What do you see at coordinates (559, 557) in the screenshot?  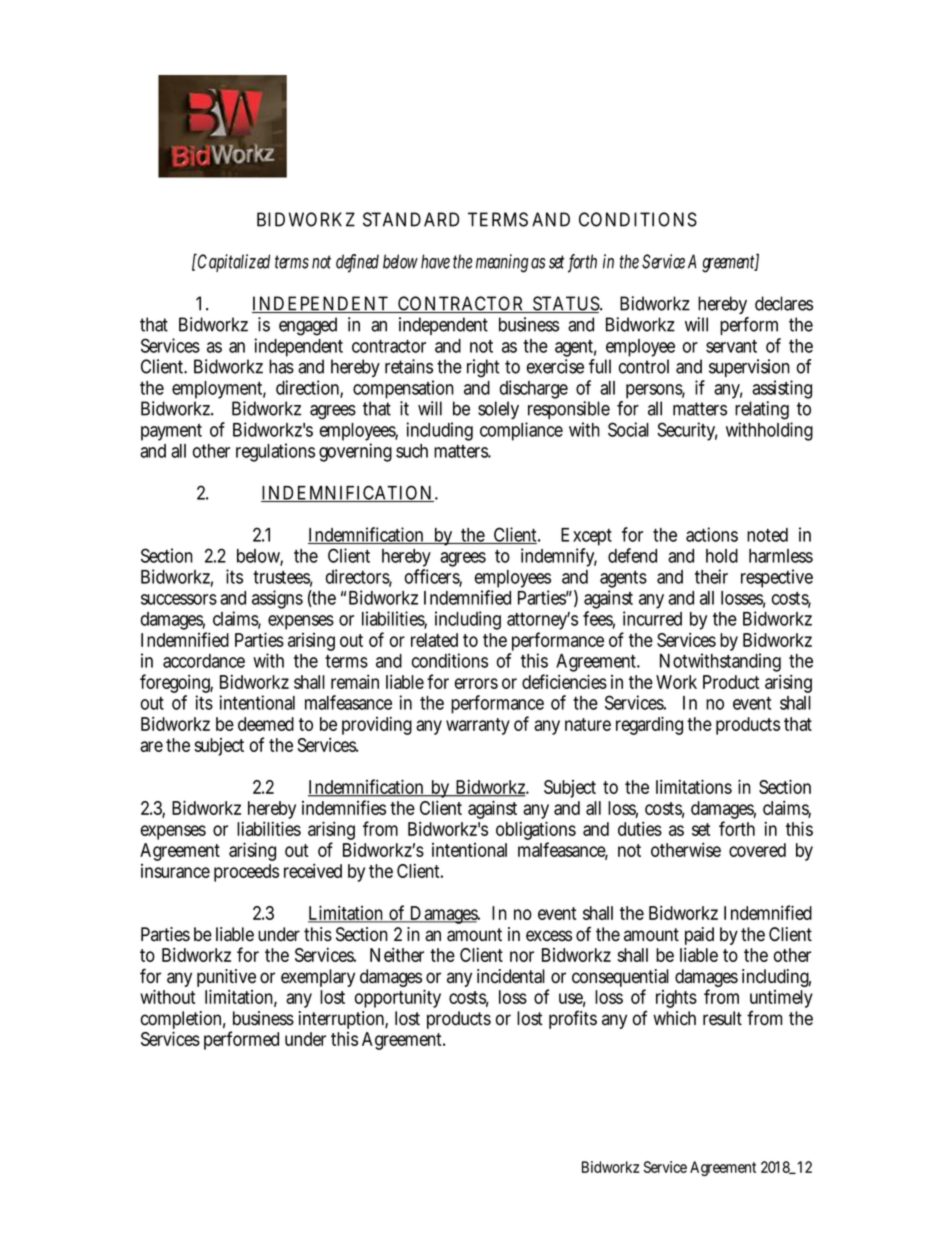 I see `indemnify` at bounding box center [559, 557].
